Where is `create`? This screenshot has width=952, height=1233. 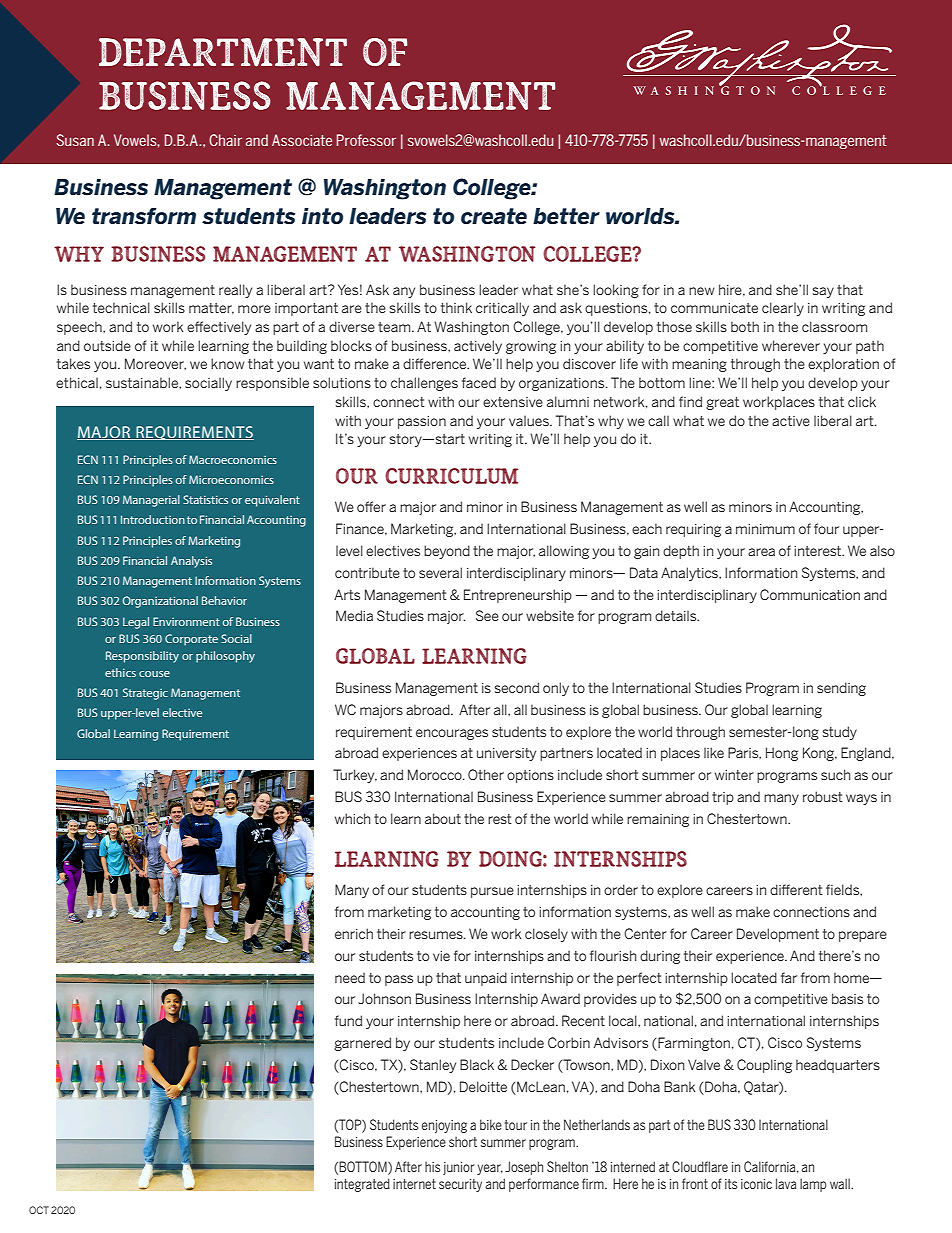
create is located at coordinates (494, 216).
